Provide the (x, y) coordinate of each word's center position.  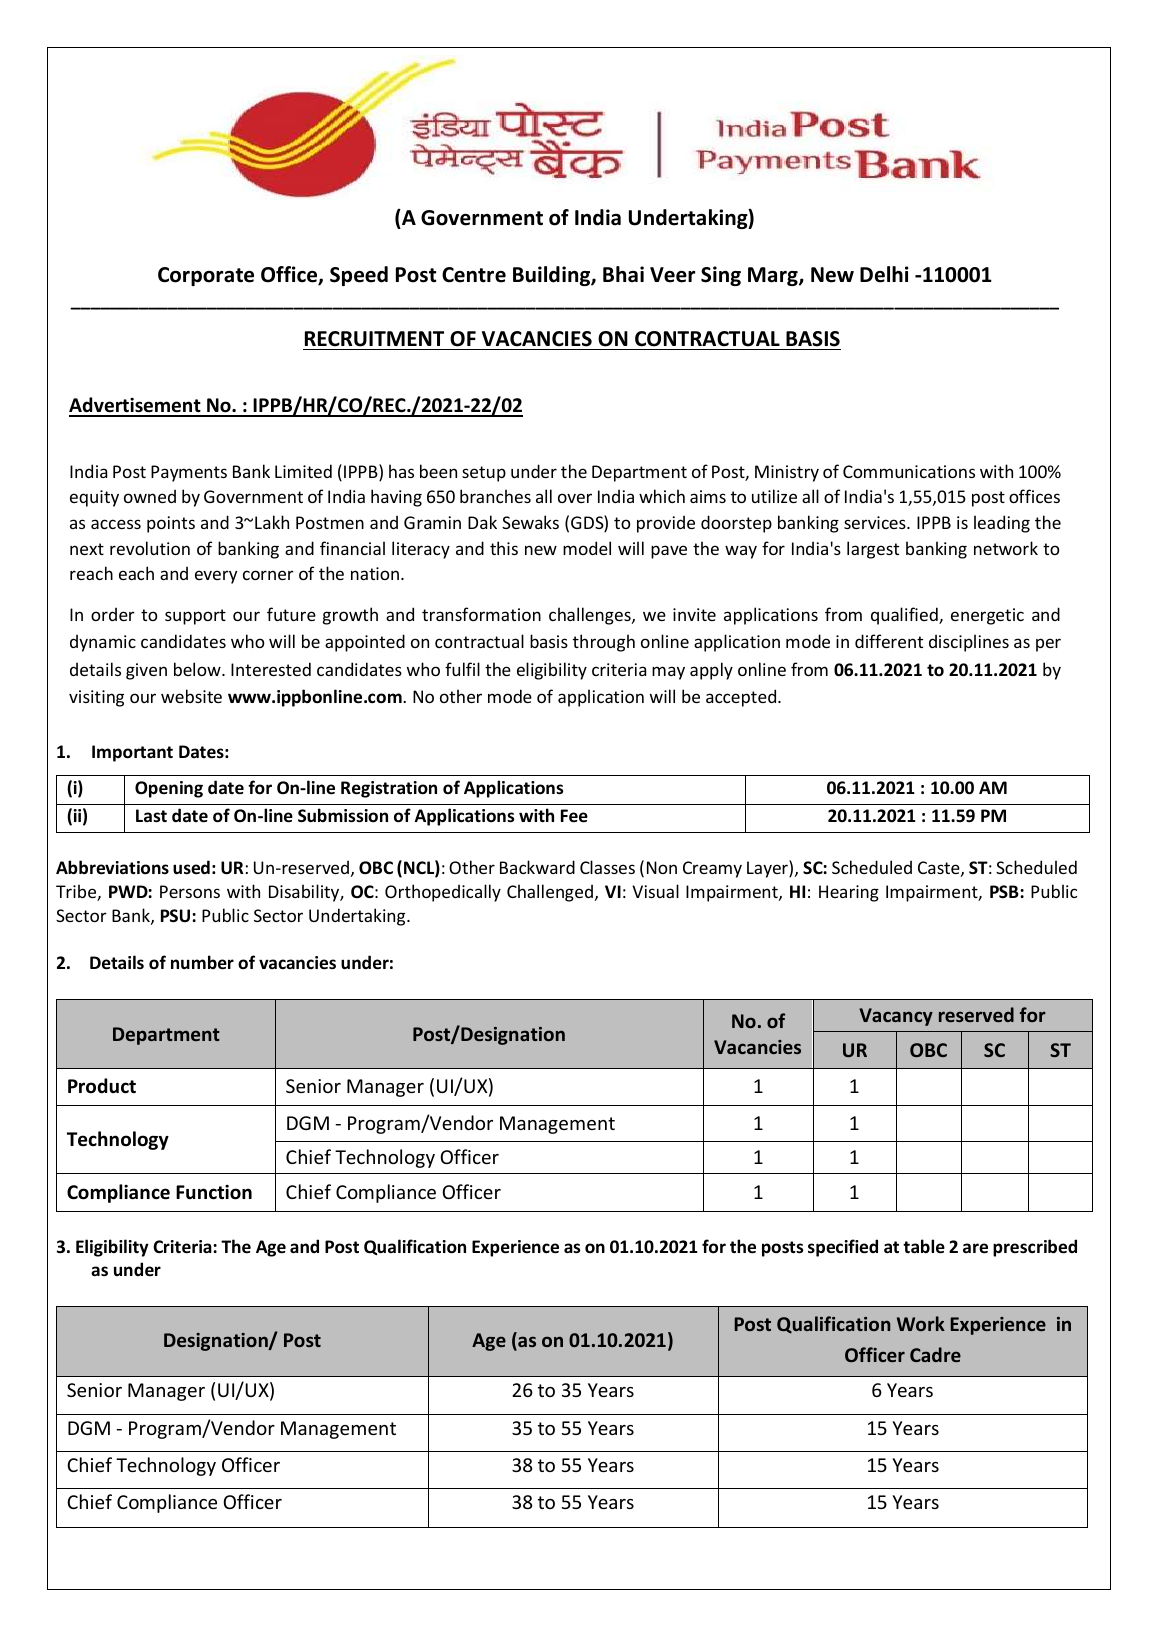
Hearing (849, 893)
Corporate (206, 276)
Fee (574, 816)
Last (151, 816)
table (924, 1246)
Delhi (884, 274)
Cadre (935, 1354)
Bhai (623, 274)
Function (214, 1192)
